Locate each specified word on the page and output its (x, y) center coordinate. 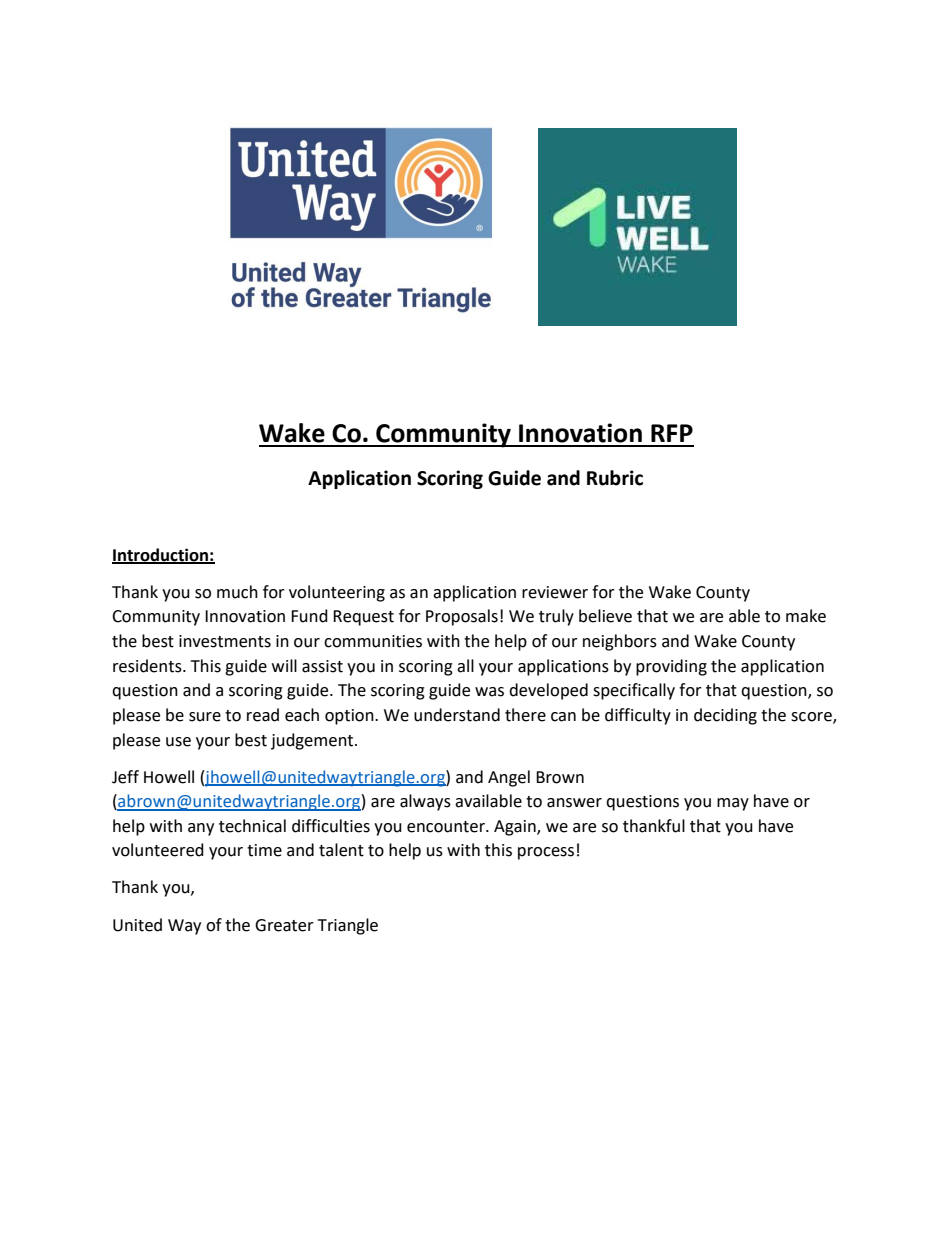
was (489, 692)
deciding (725, 716)
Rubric (615, 478)
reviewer (555, 592)
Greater (284, 925)
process (546, 853)
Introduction (161, 555)
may (733, 804)
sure (205, 717)
